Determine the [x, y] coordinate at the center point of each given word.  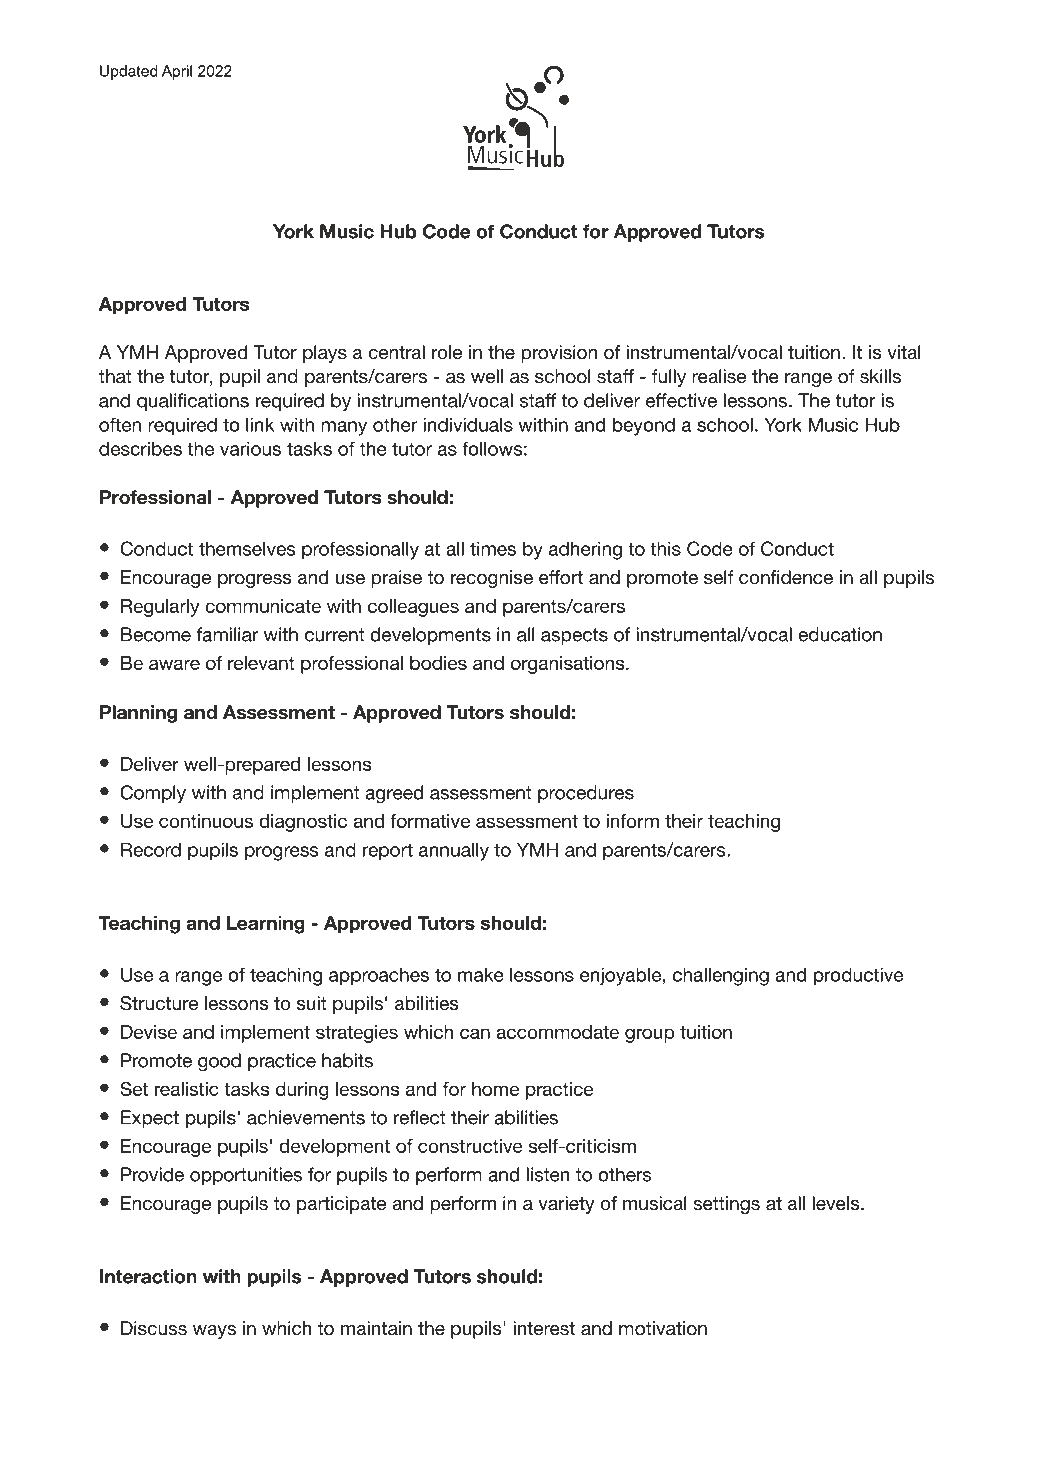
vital [904, 352]
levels [837, 1203]
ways [214, 1332]
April [177, 72]
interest [544, 1328]
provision [559, 354]
